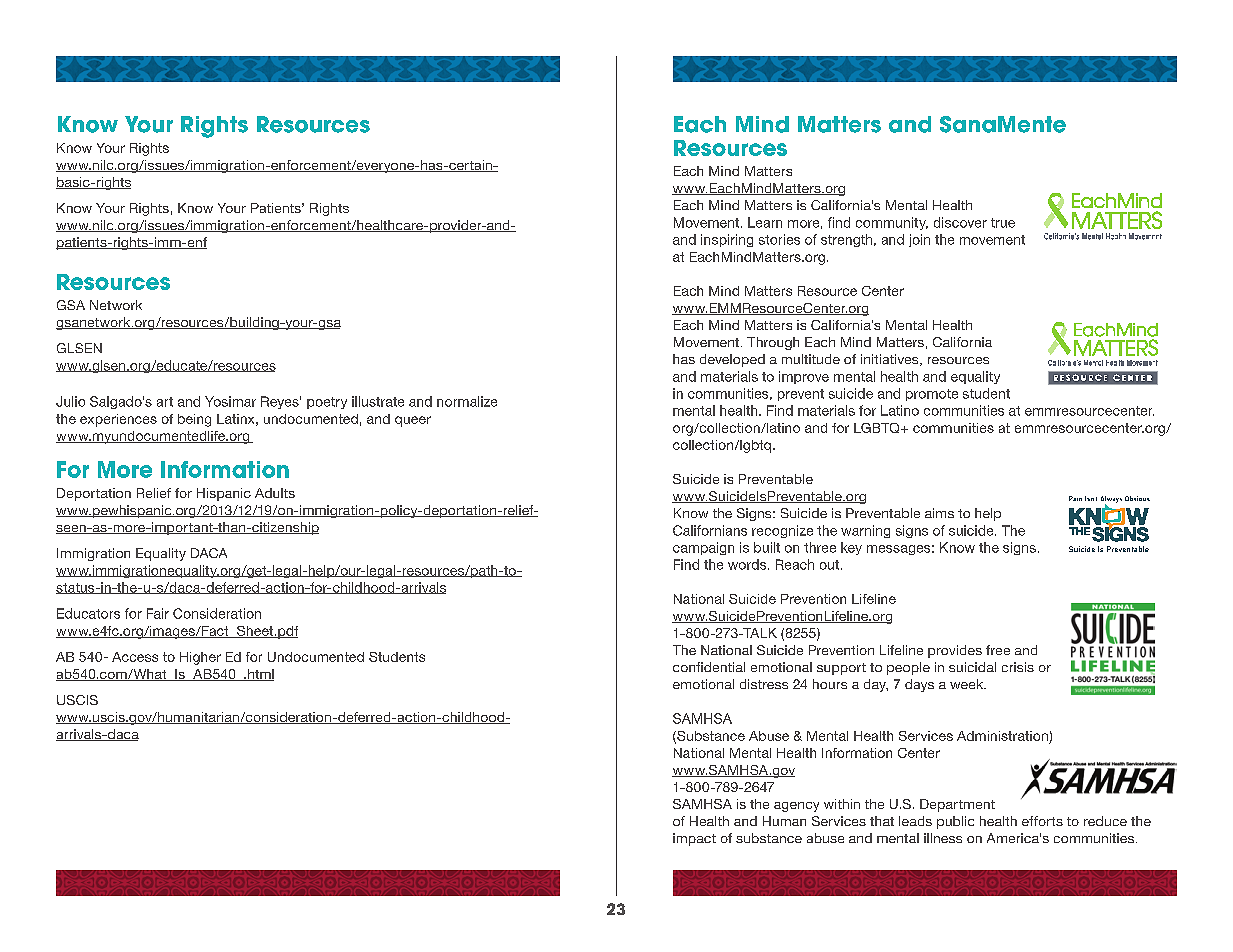 The image size is (1233, 952). What do you see at coordinates (796, 807) in the page?
I see `agency` at bounding box center [796, 807].
